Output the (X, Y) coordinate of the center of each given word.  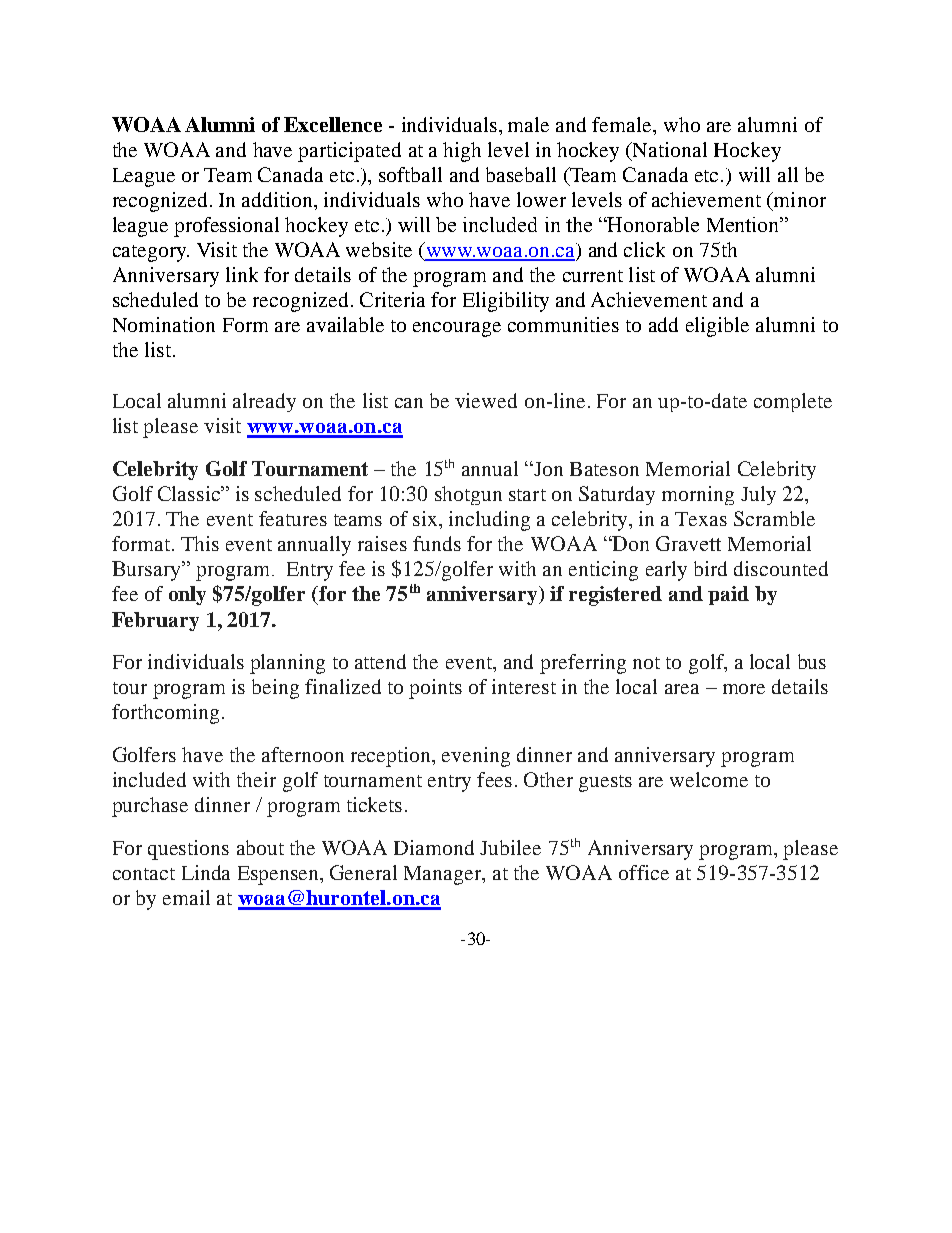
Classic (190, 493)
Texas (701, 519)
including (489, 521)
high (462, 152)
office (644, 872)
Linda (206, 872)
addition (279, 201)
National (669, 149)
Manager (444, 875)
